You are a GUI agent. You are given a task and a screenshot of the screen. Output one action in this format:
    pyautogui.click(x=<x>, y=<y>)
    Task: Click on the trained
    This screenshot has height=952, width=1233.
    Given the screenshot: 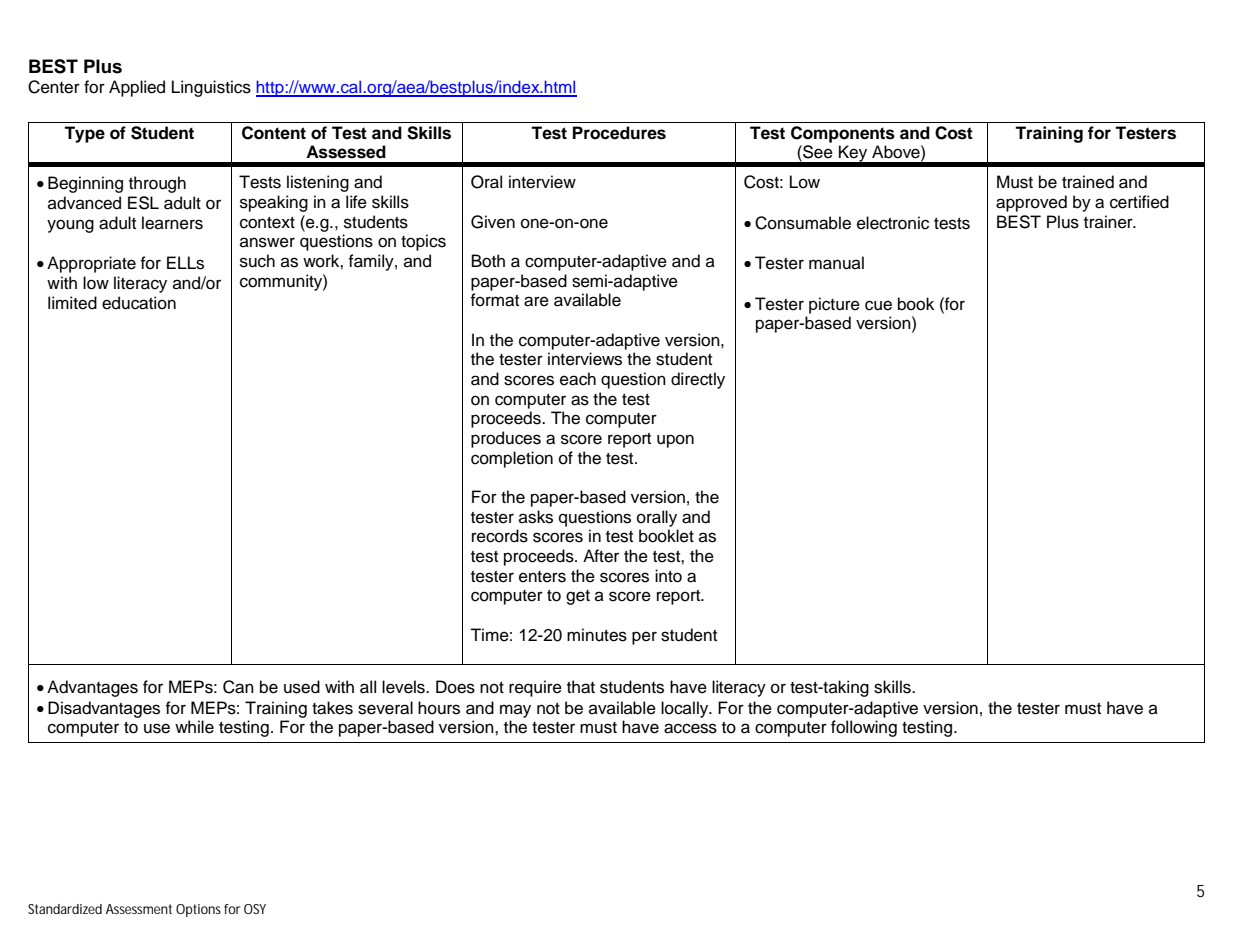 What is the action you would take?
    pyautogui.click(x=1088, y=182)
